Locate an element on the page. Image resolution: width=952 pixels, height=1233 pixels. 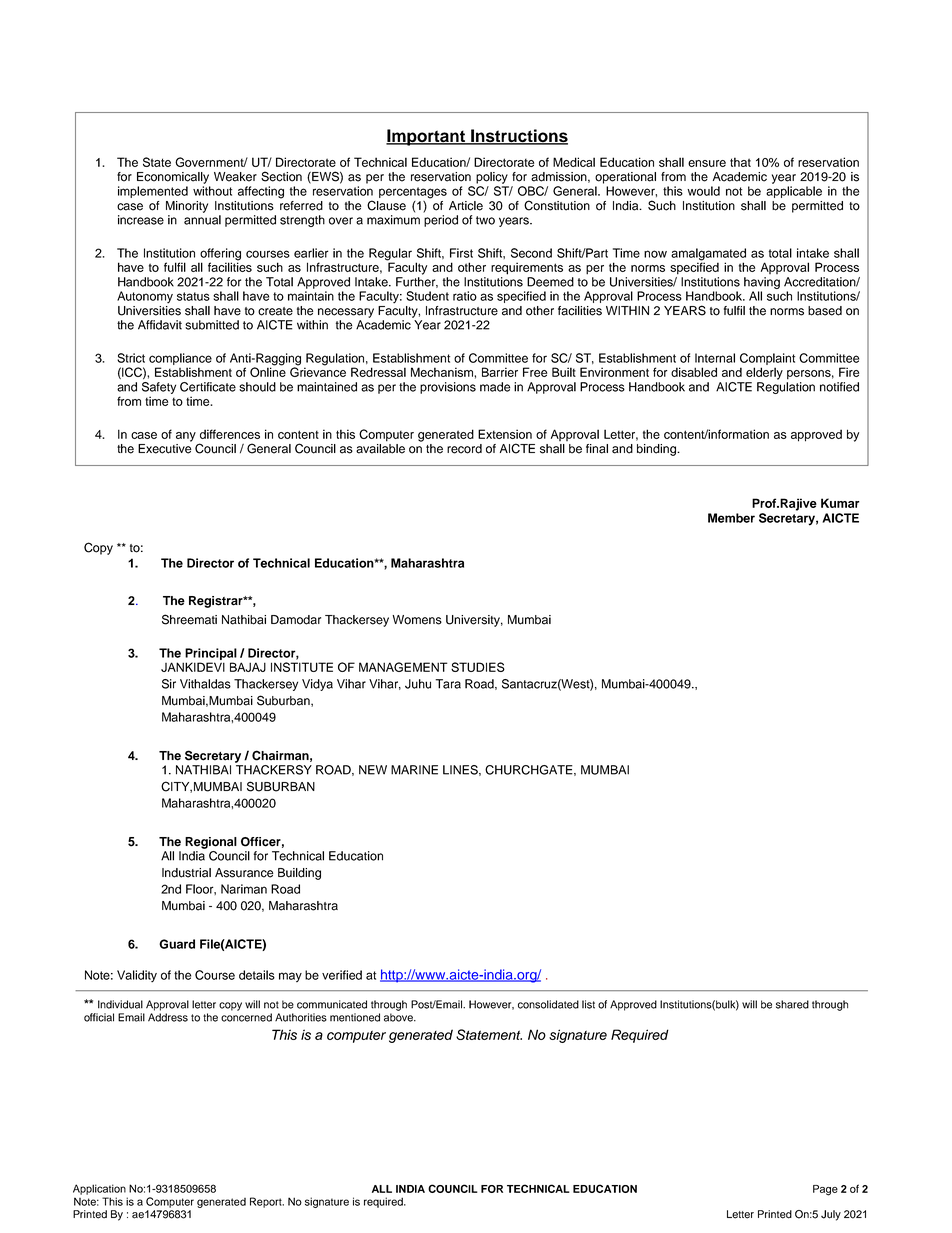
Report is located at coordinates (267, 1202).
